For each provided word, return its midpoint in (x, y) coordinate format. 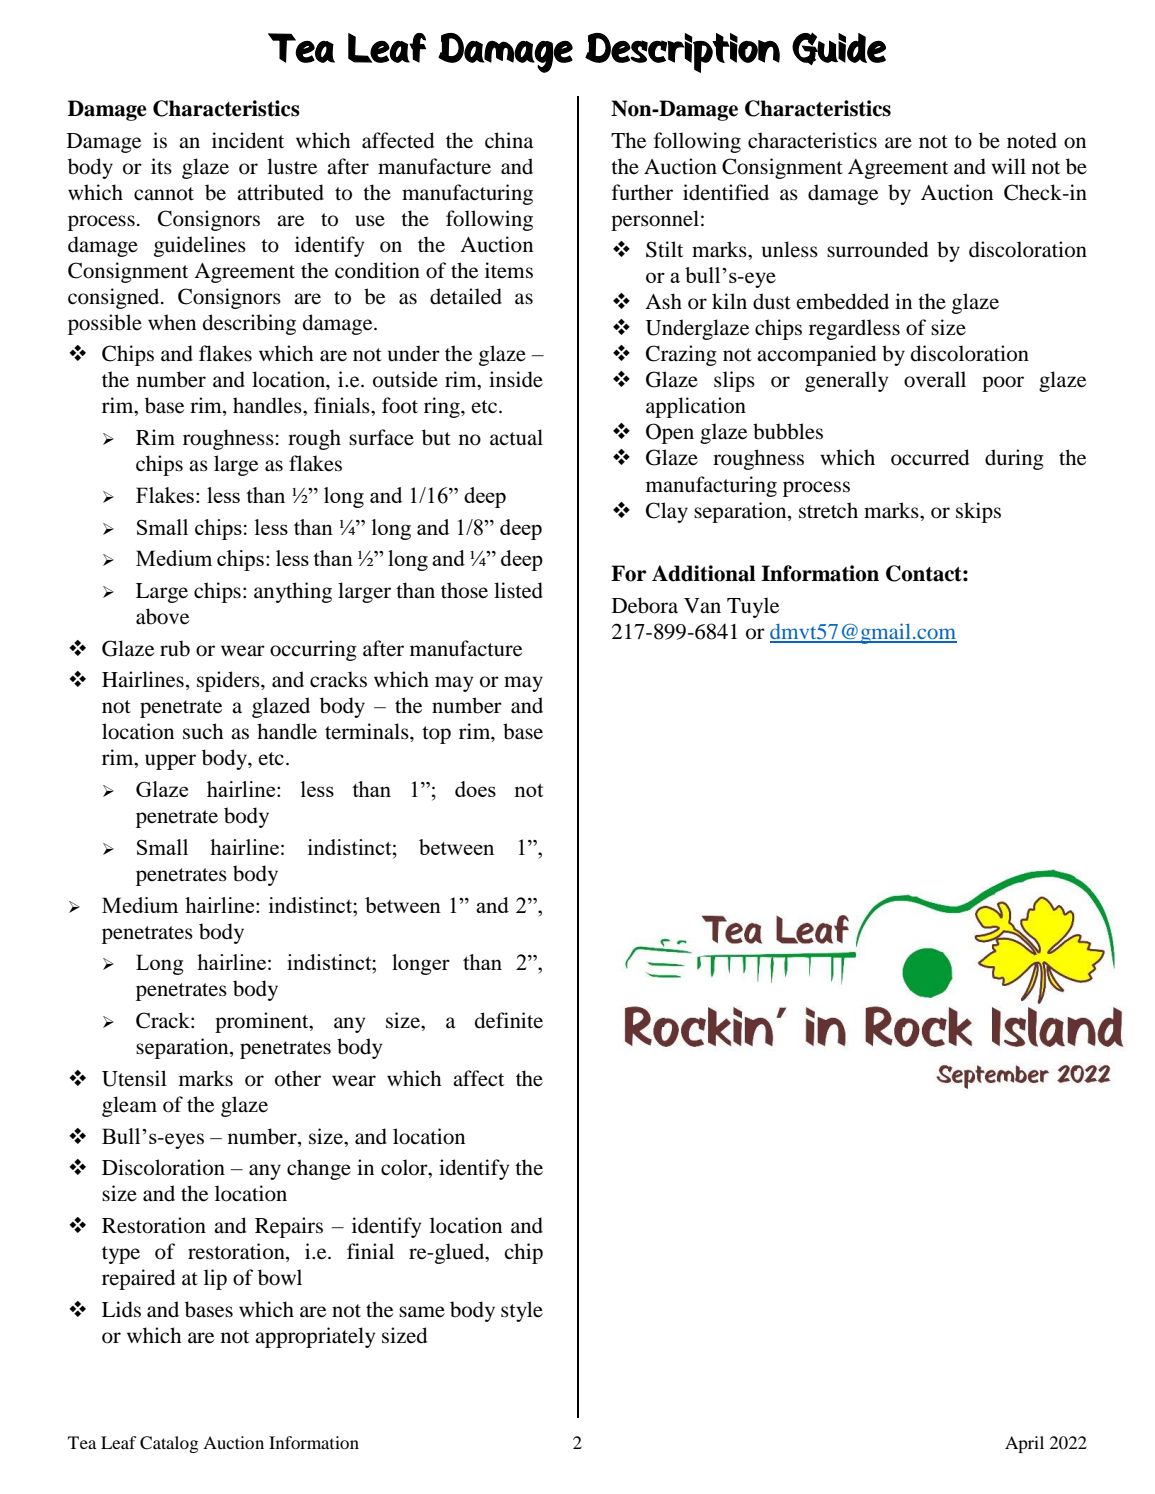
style (522, 1311)
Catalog (169, 1444)
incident (248, 140)
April (1024, 1444)
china (509, 140)
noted (1032, 140)
